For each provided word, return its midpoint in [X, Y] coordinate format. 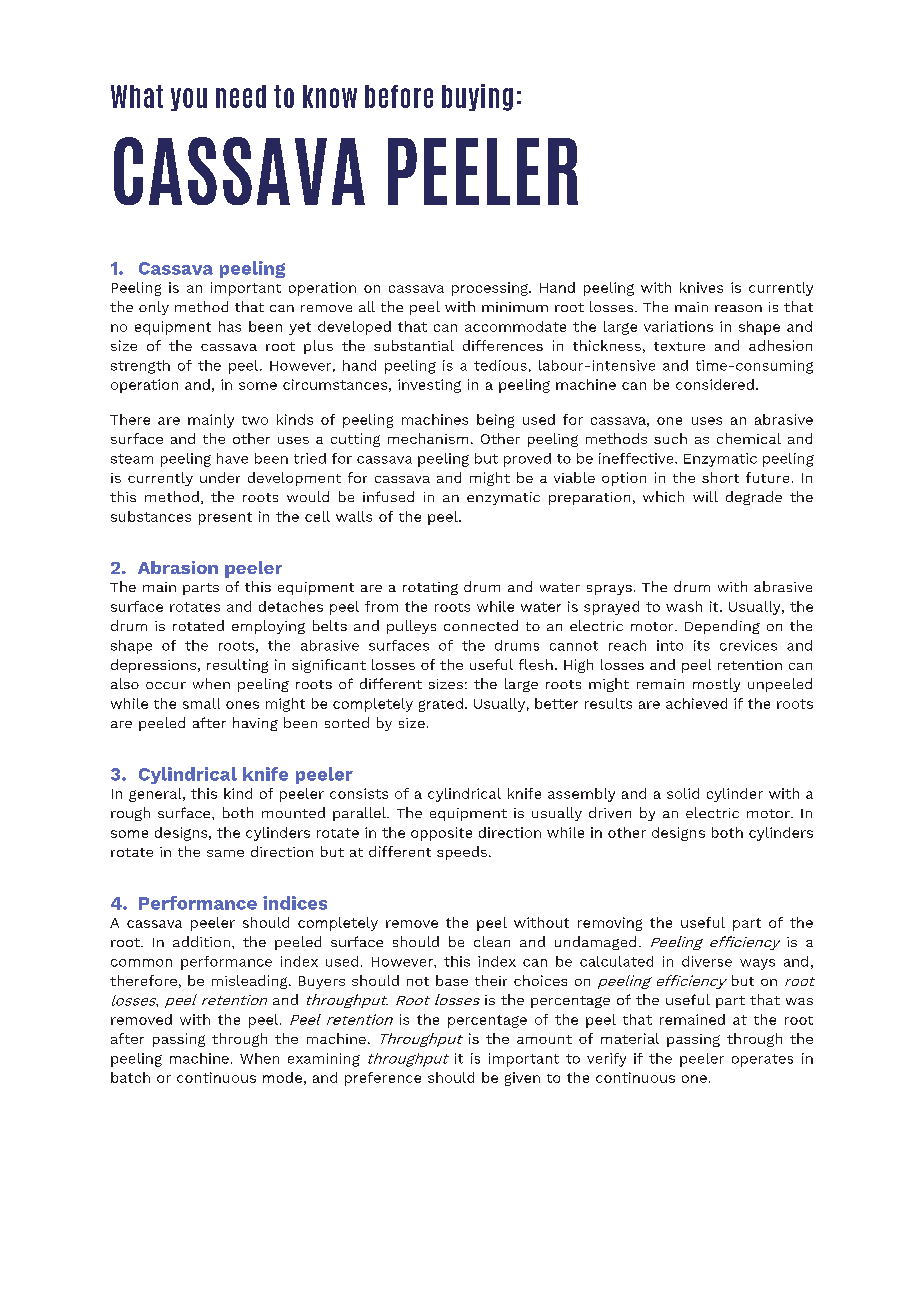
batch [130, 1077]
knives [701, 287]
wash [684, 606]
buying [477, 97]
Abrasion [178, 567]
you [189, 99]
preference [383, 1079]
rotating [430, 588]
